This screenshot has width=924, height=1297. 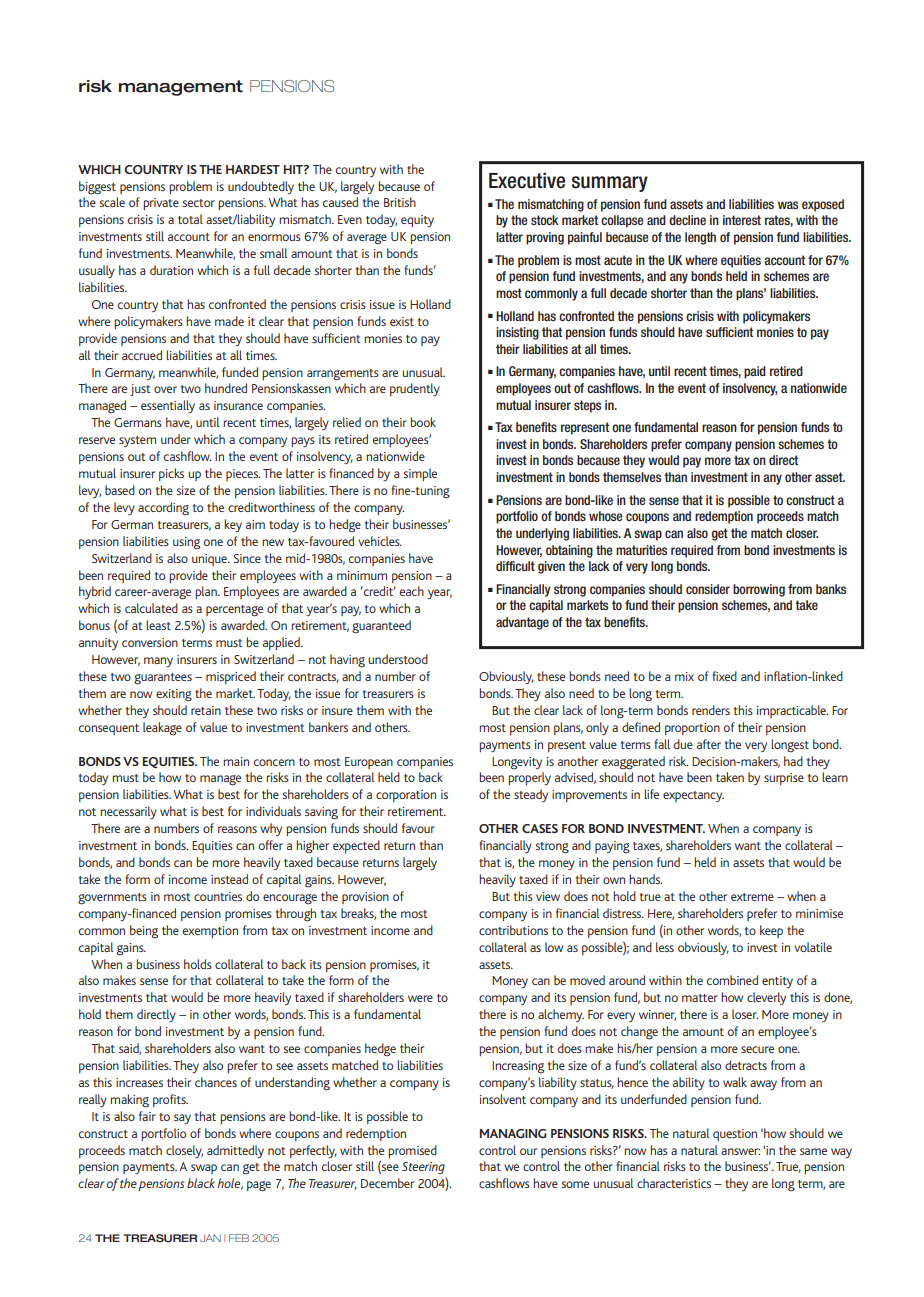 I want to click on view, so click(x=548, y=896).
